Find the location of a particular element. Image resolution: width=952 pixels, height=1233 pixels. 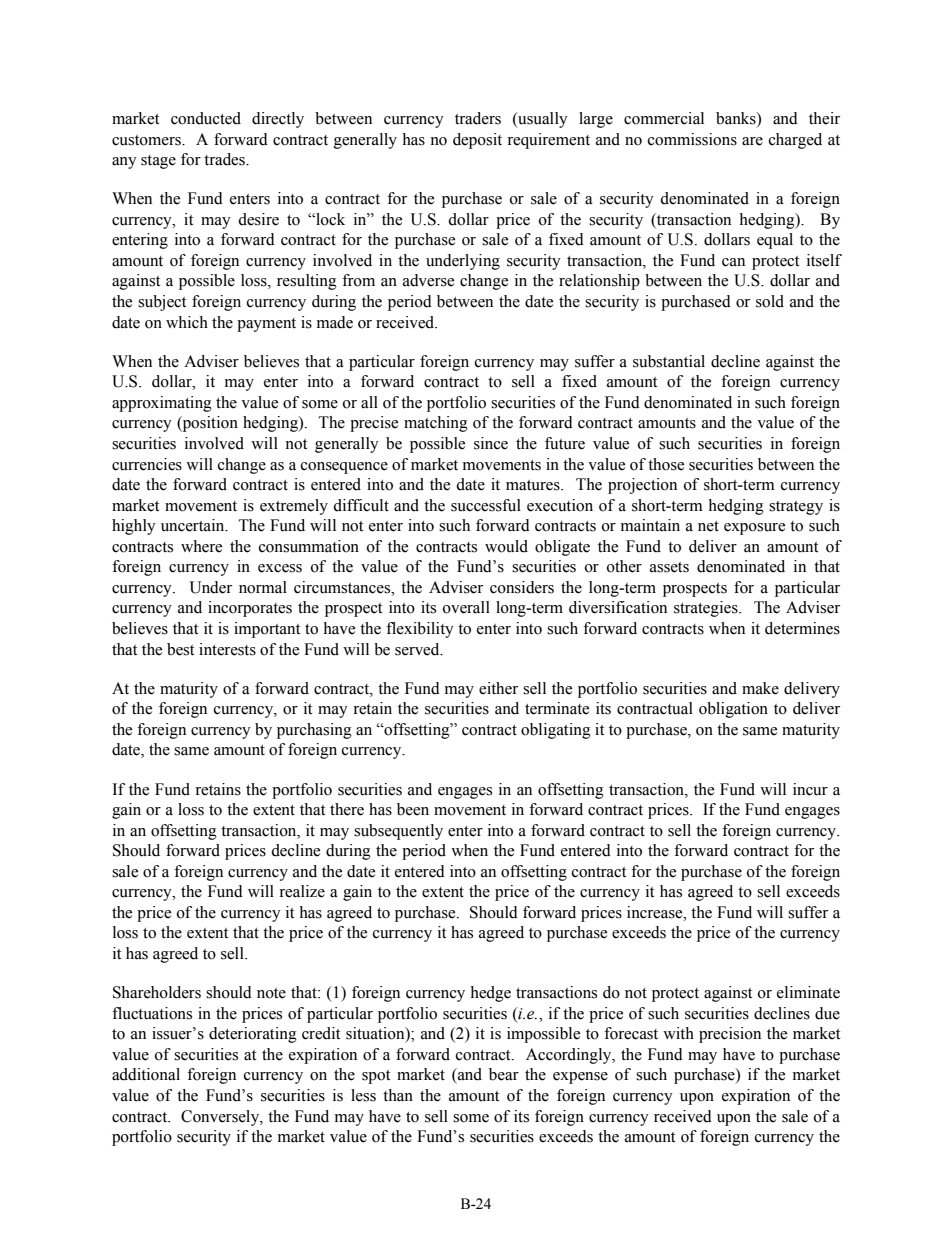

exposure is located at coordinates (754, 529).
